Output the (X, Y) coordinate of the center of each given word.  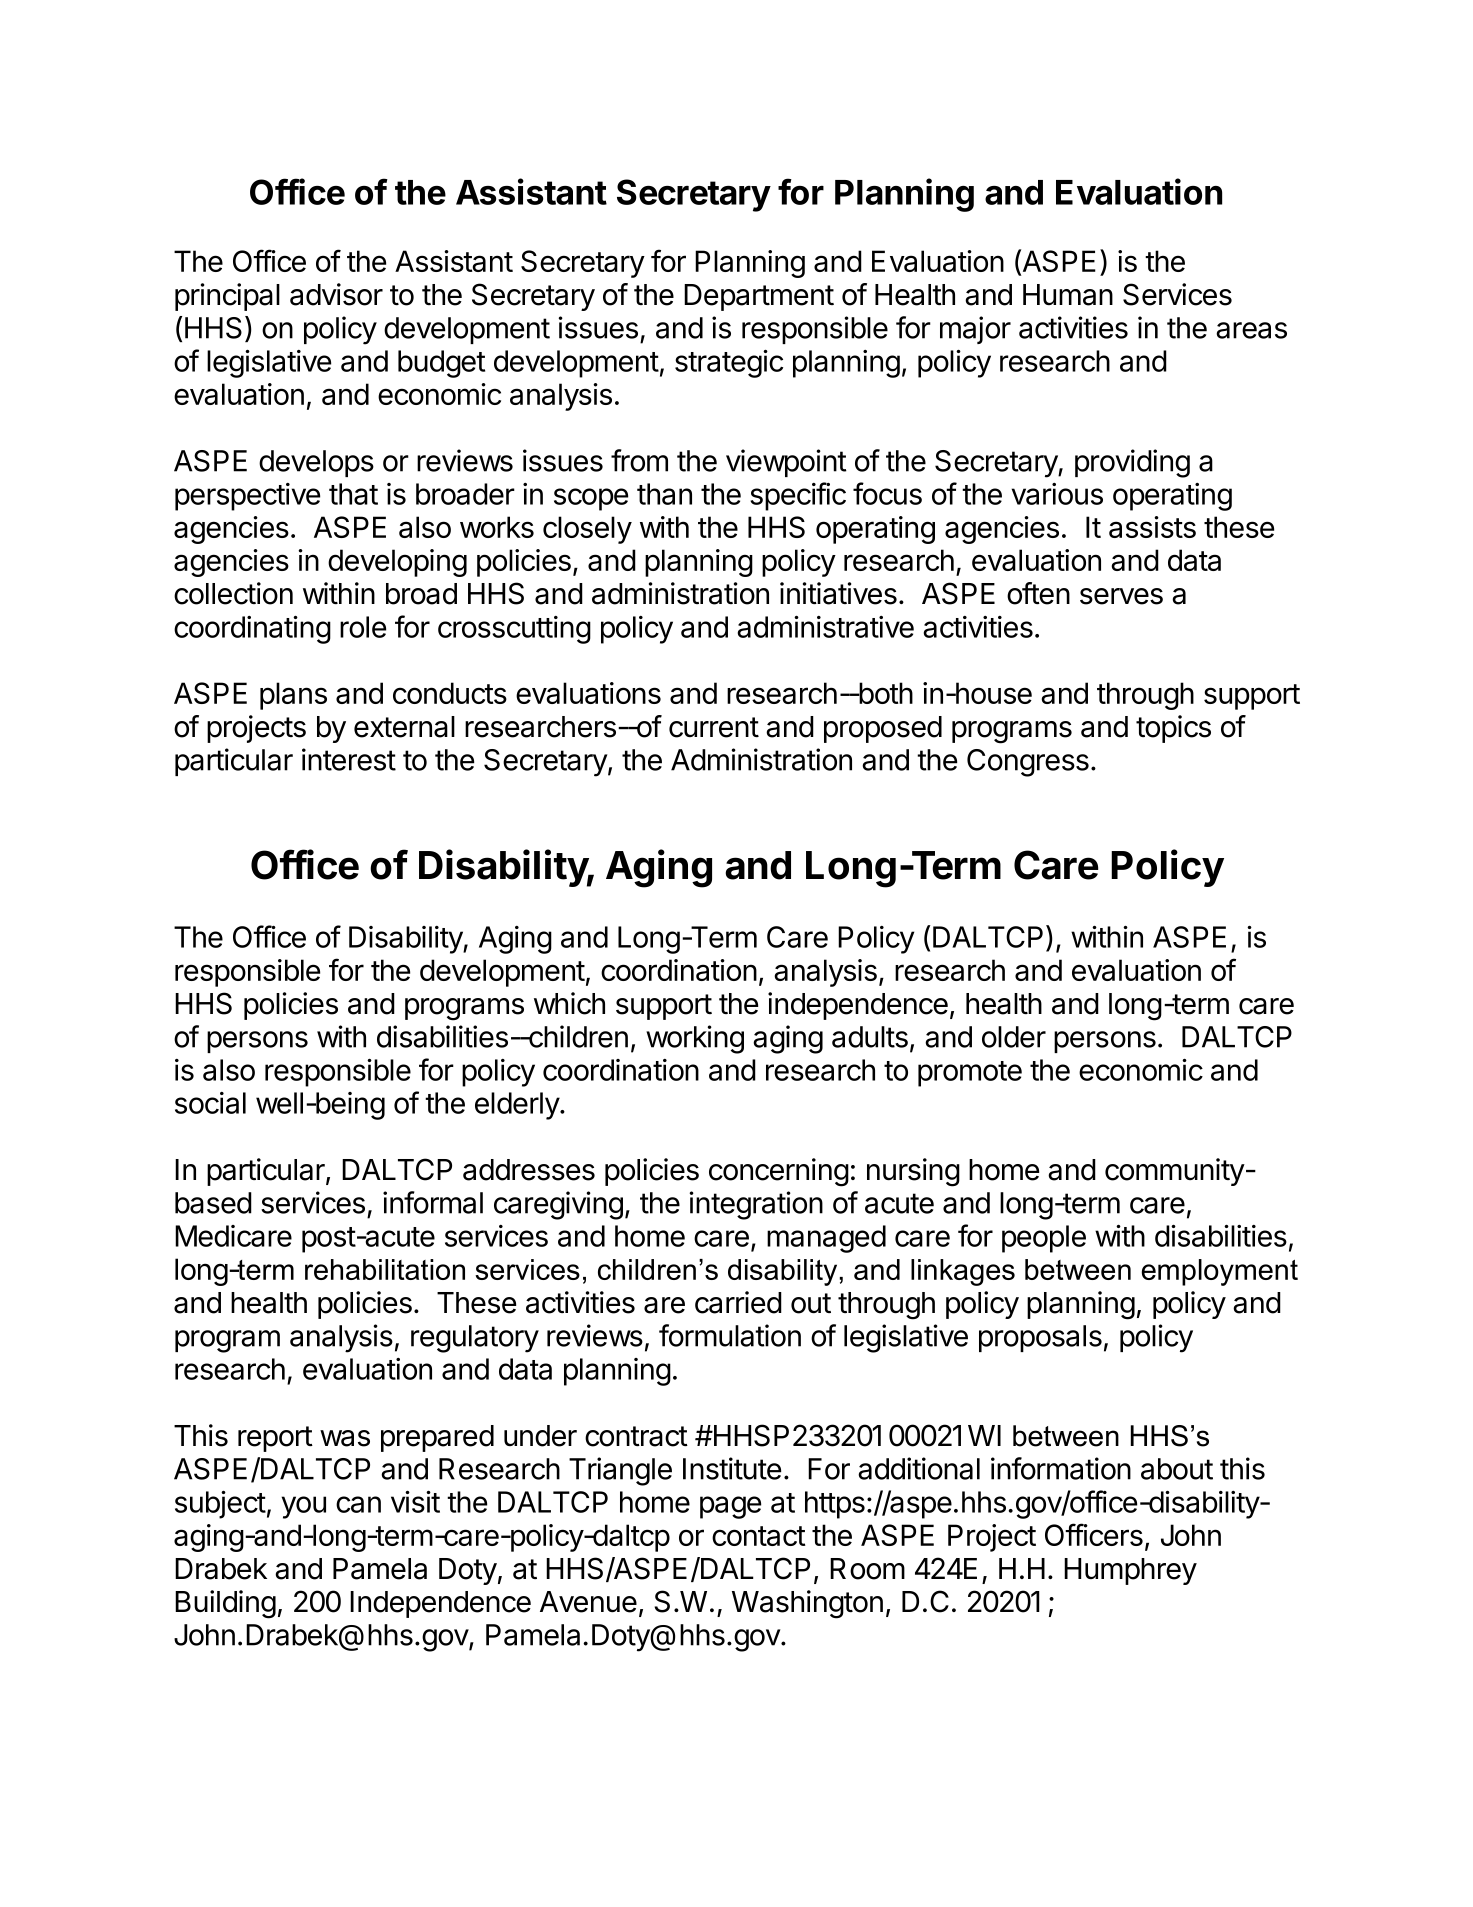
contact (759, 1536)
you (303, 1507)
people (1044, 1239)
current (714, 727)
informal (433, 1202)
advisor (336, 294)
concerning (779, 1172)
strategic (729, 364)
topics (1173, 729)
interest (349, 759)
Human (1068, 295)
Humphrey (1130, 1571)
